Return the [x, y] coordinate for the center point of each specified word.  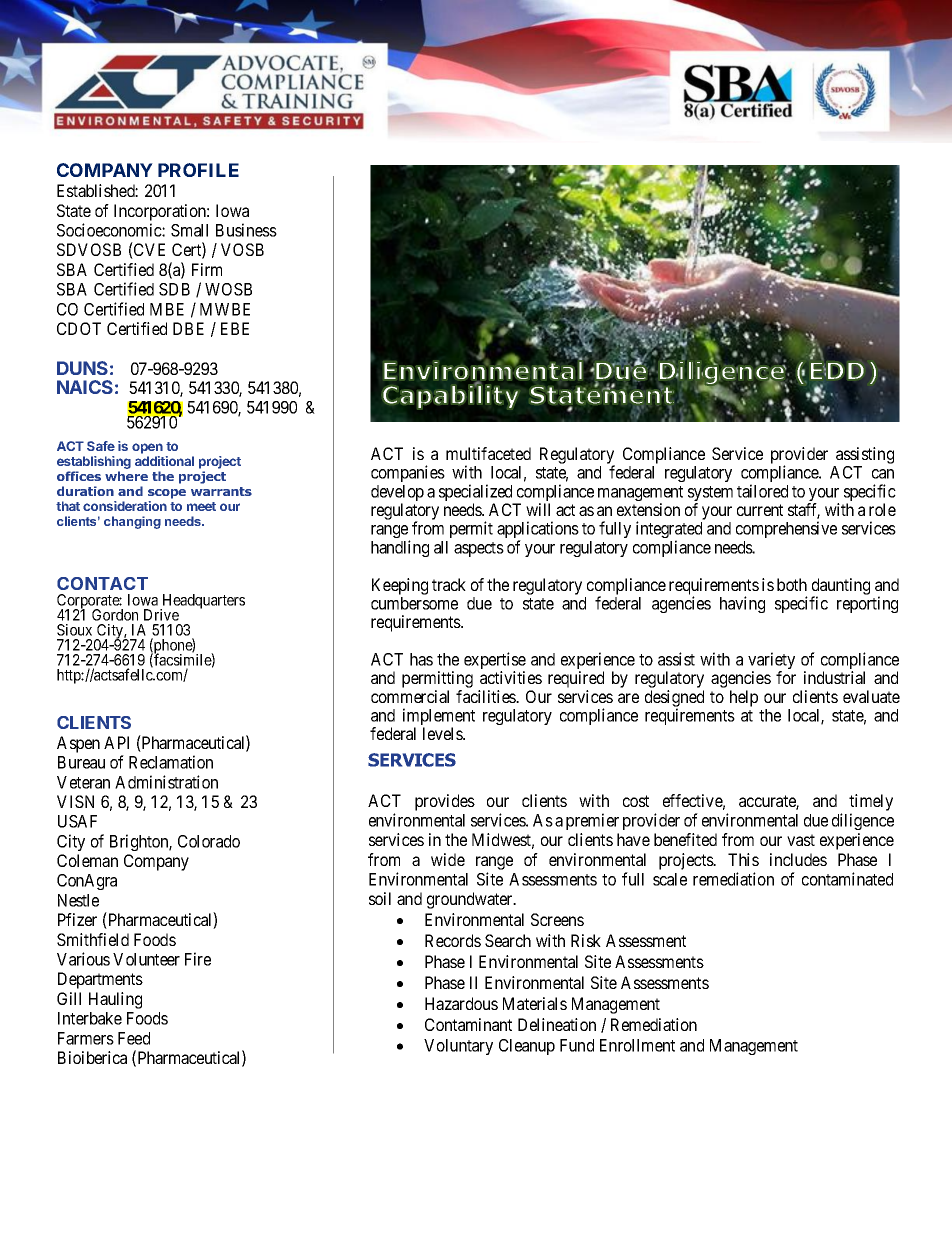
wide [448, 859]
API [116, 742]
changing [132, 522]
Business [246, 230]
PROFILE [198, 170]
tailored [762, 491]
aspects [479, 549]
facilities [486, 696]
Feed [134, 1038]
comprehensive [786, 529]
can [883, 474]
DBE [188, 328]
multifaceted [488, 453]
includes [798, 859]
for [786, 677]
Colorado [209, 841]
